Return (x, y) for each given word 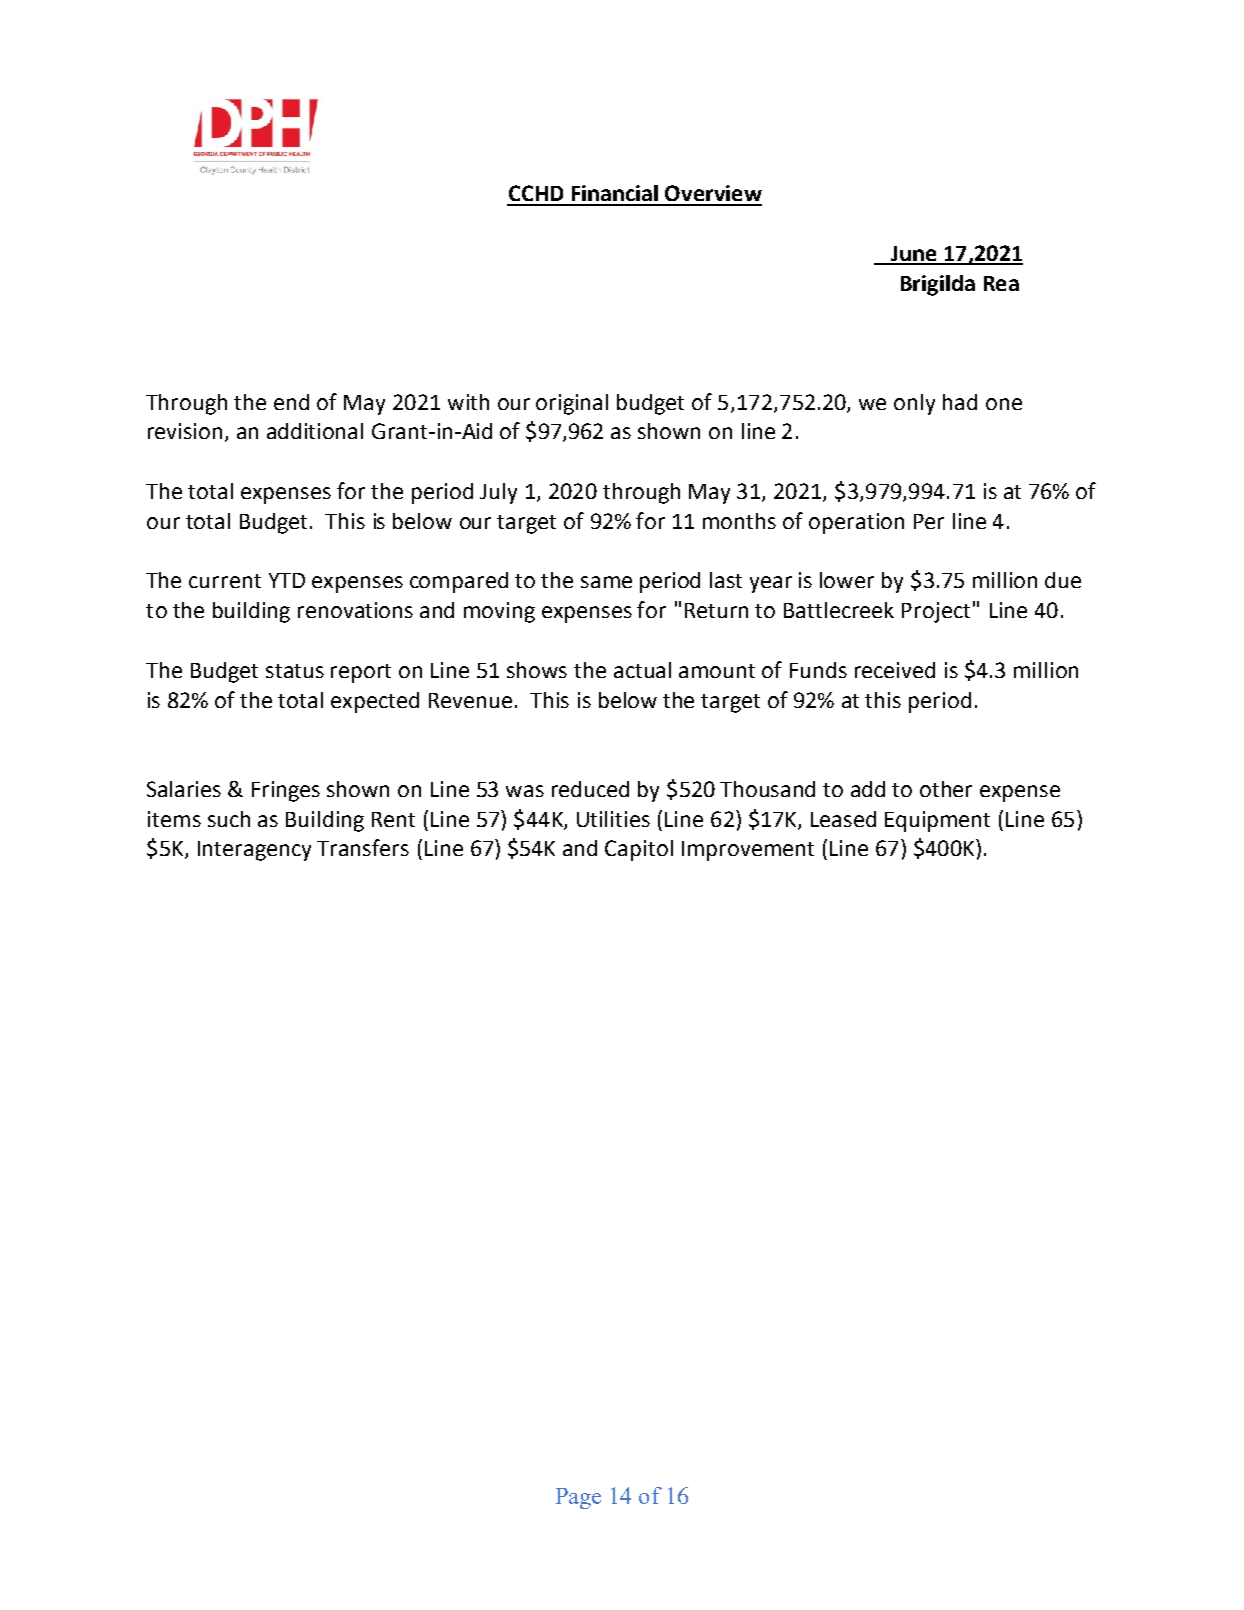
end (291, 402)
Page (578, 1498)
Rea (1001, 283)
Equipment (937, 821)
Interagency (254, 851)
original (572, 404)
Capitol (639, 850)
